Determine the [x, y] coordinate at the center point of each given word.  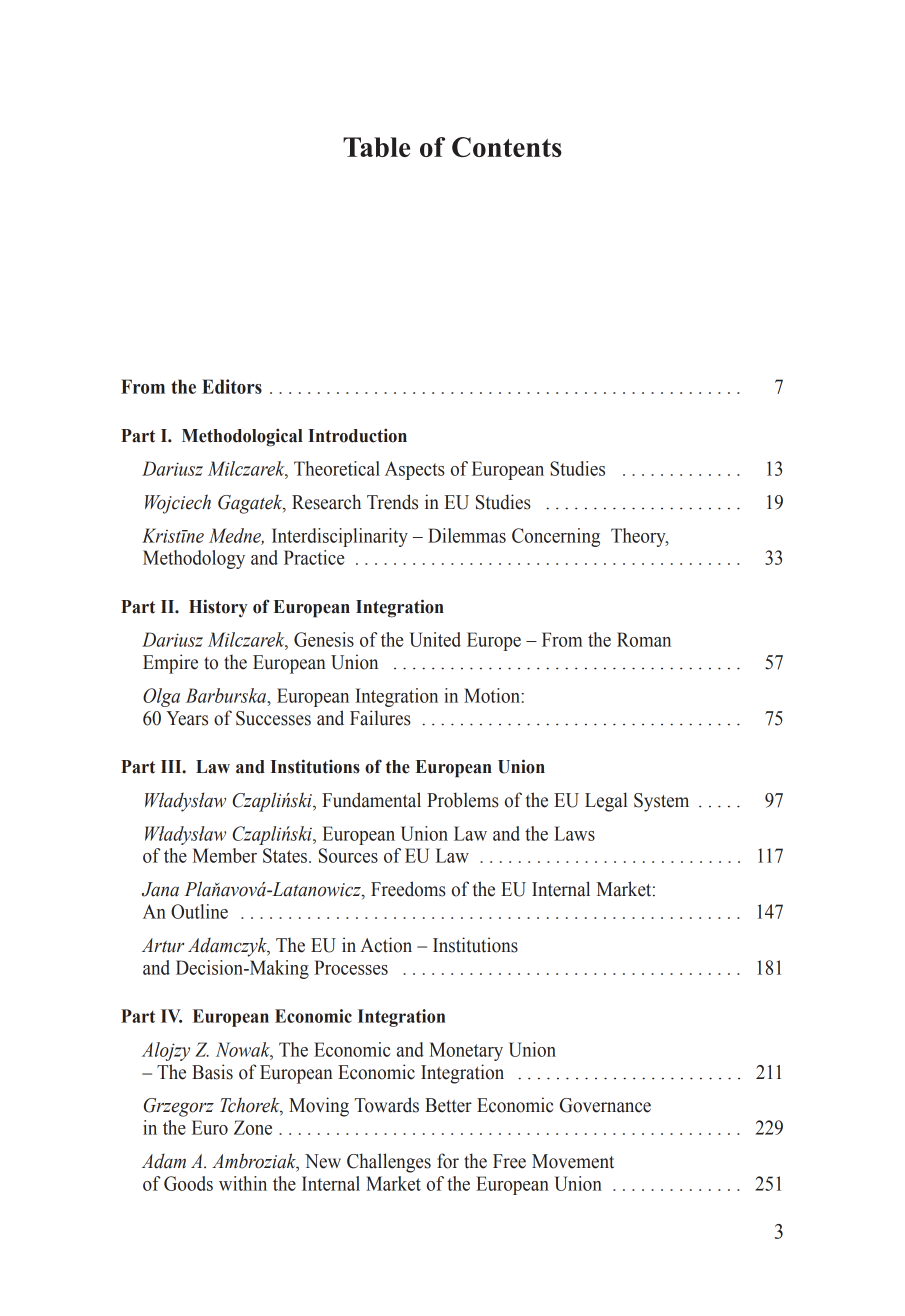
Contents [507, 147]
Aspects [414, 470]
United [435, 639]
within [243, 1183]
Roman [644, 639]
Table [376, 147]
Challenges [389, 1163]
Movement [573, 1161]
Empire [170, 664]
